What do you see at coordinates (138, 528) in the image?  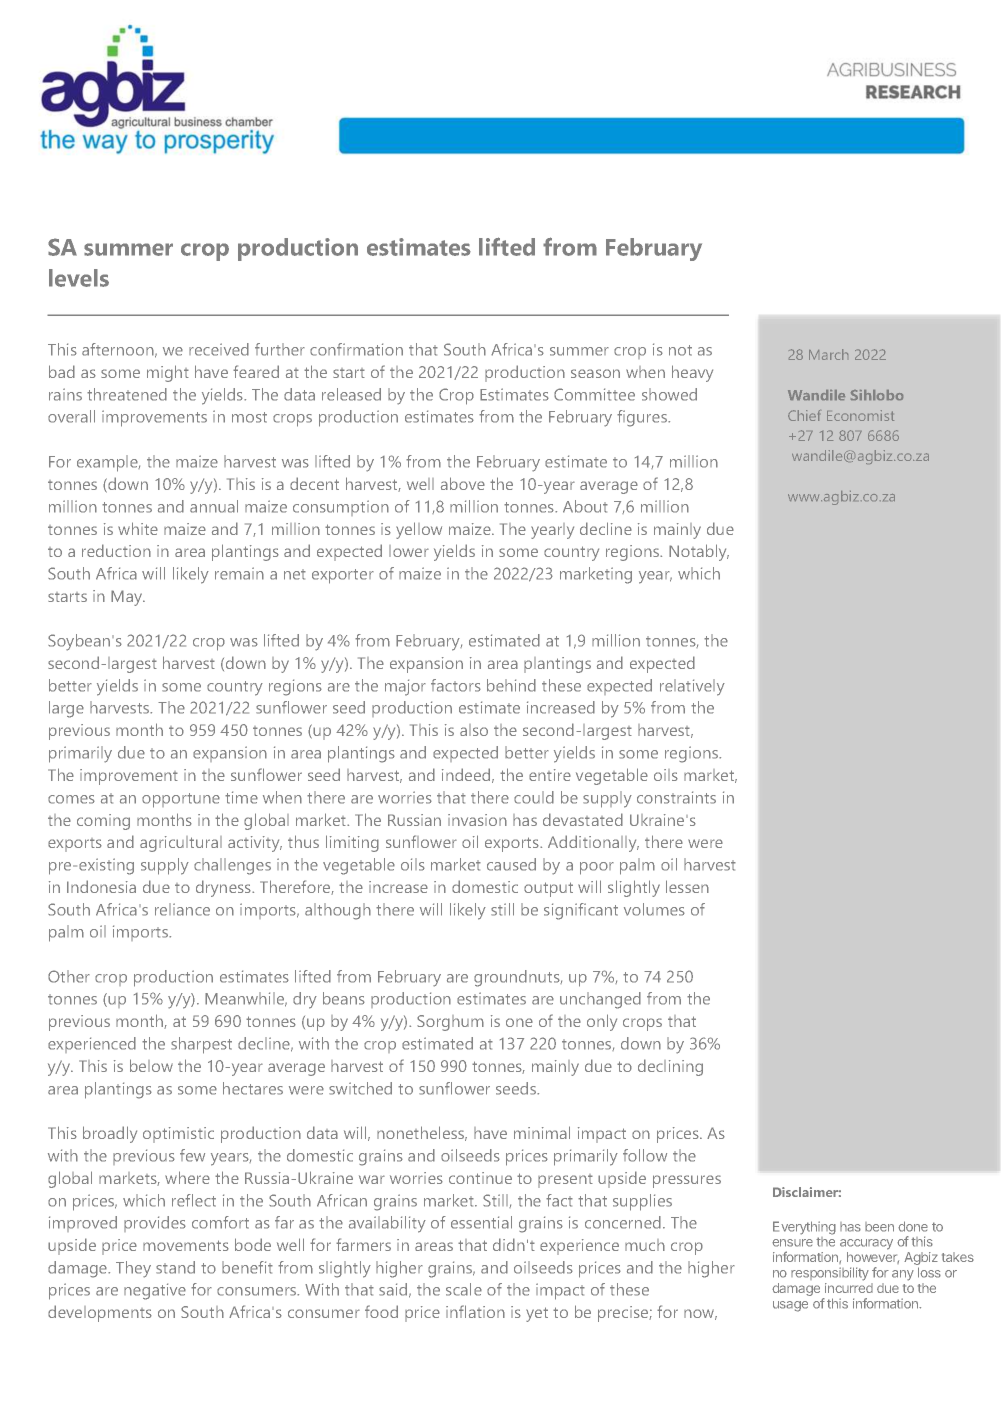 I see `white` at bounding box center [138, 528].
